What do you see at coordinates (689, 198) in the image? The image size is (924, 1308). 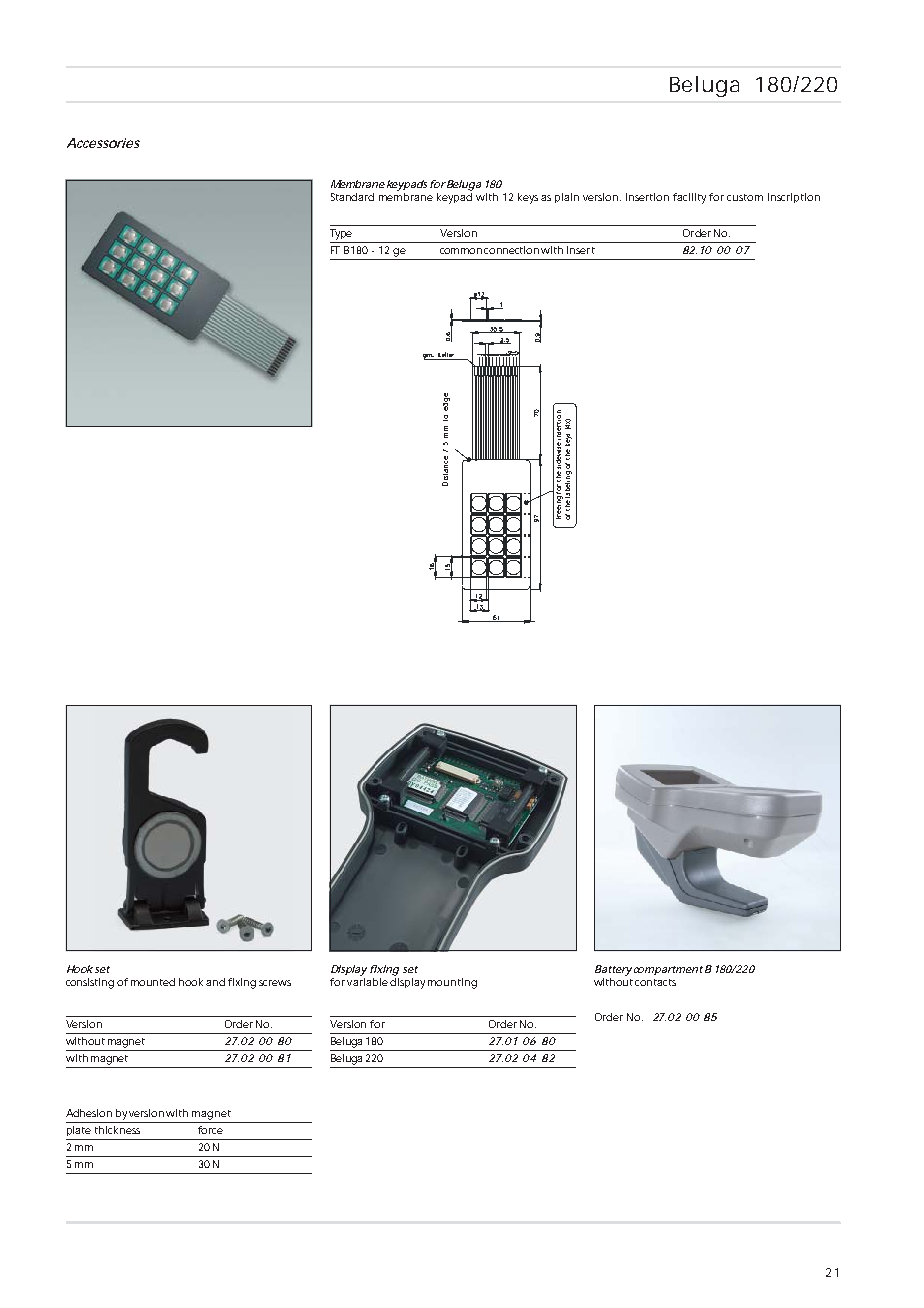 I see `facility` at bounding box center [689, 198].
